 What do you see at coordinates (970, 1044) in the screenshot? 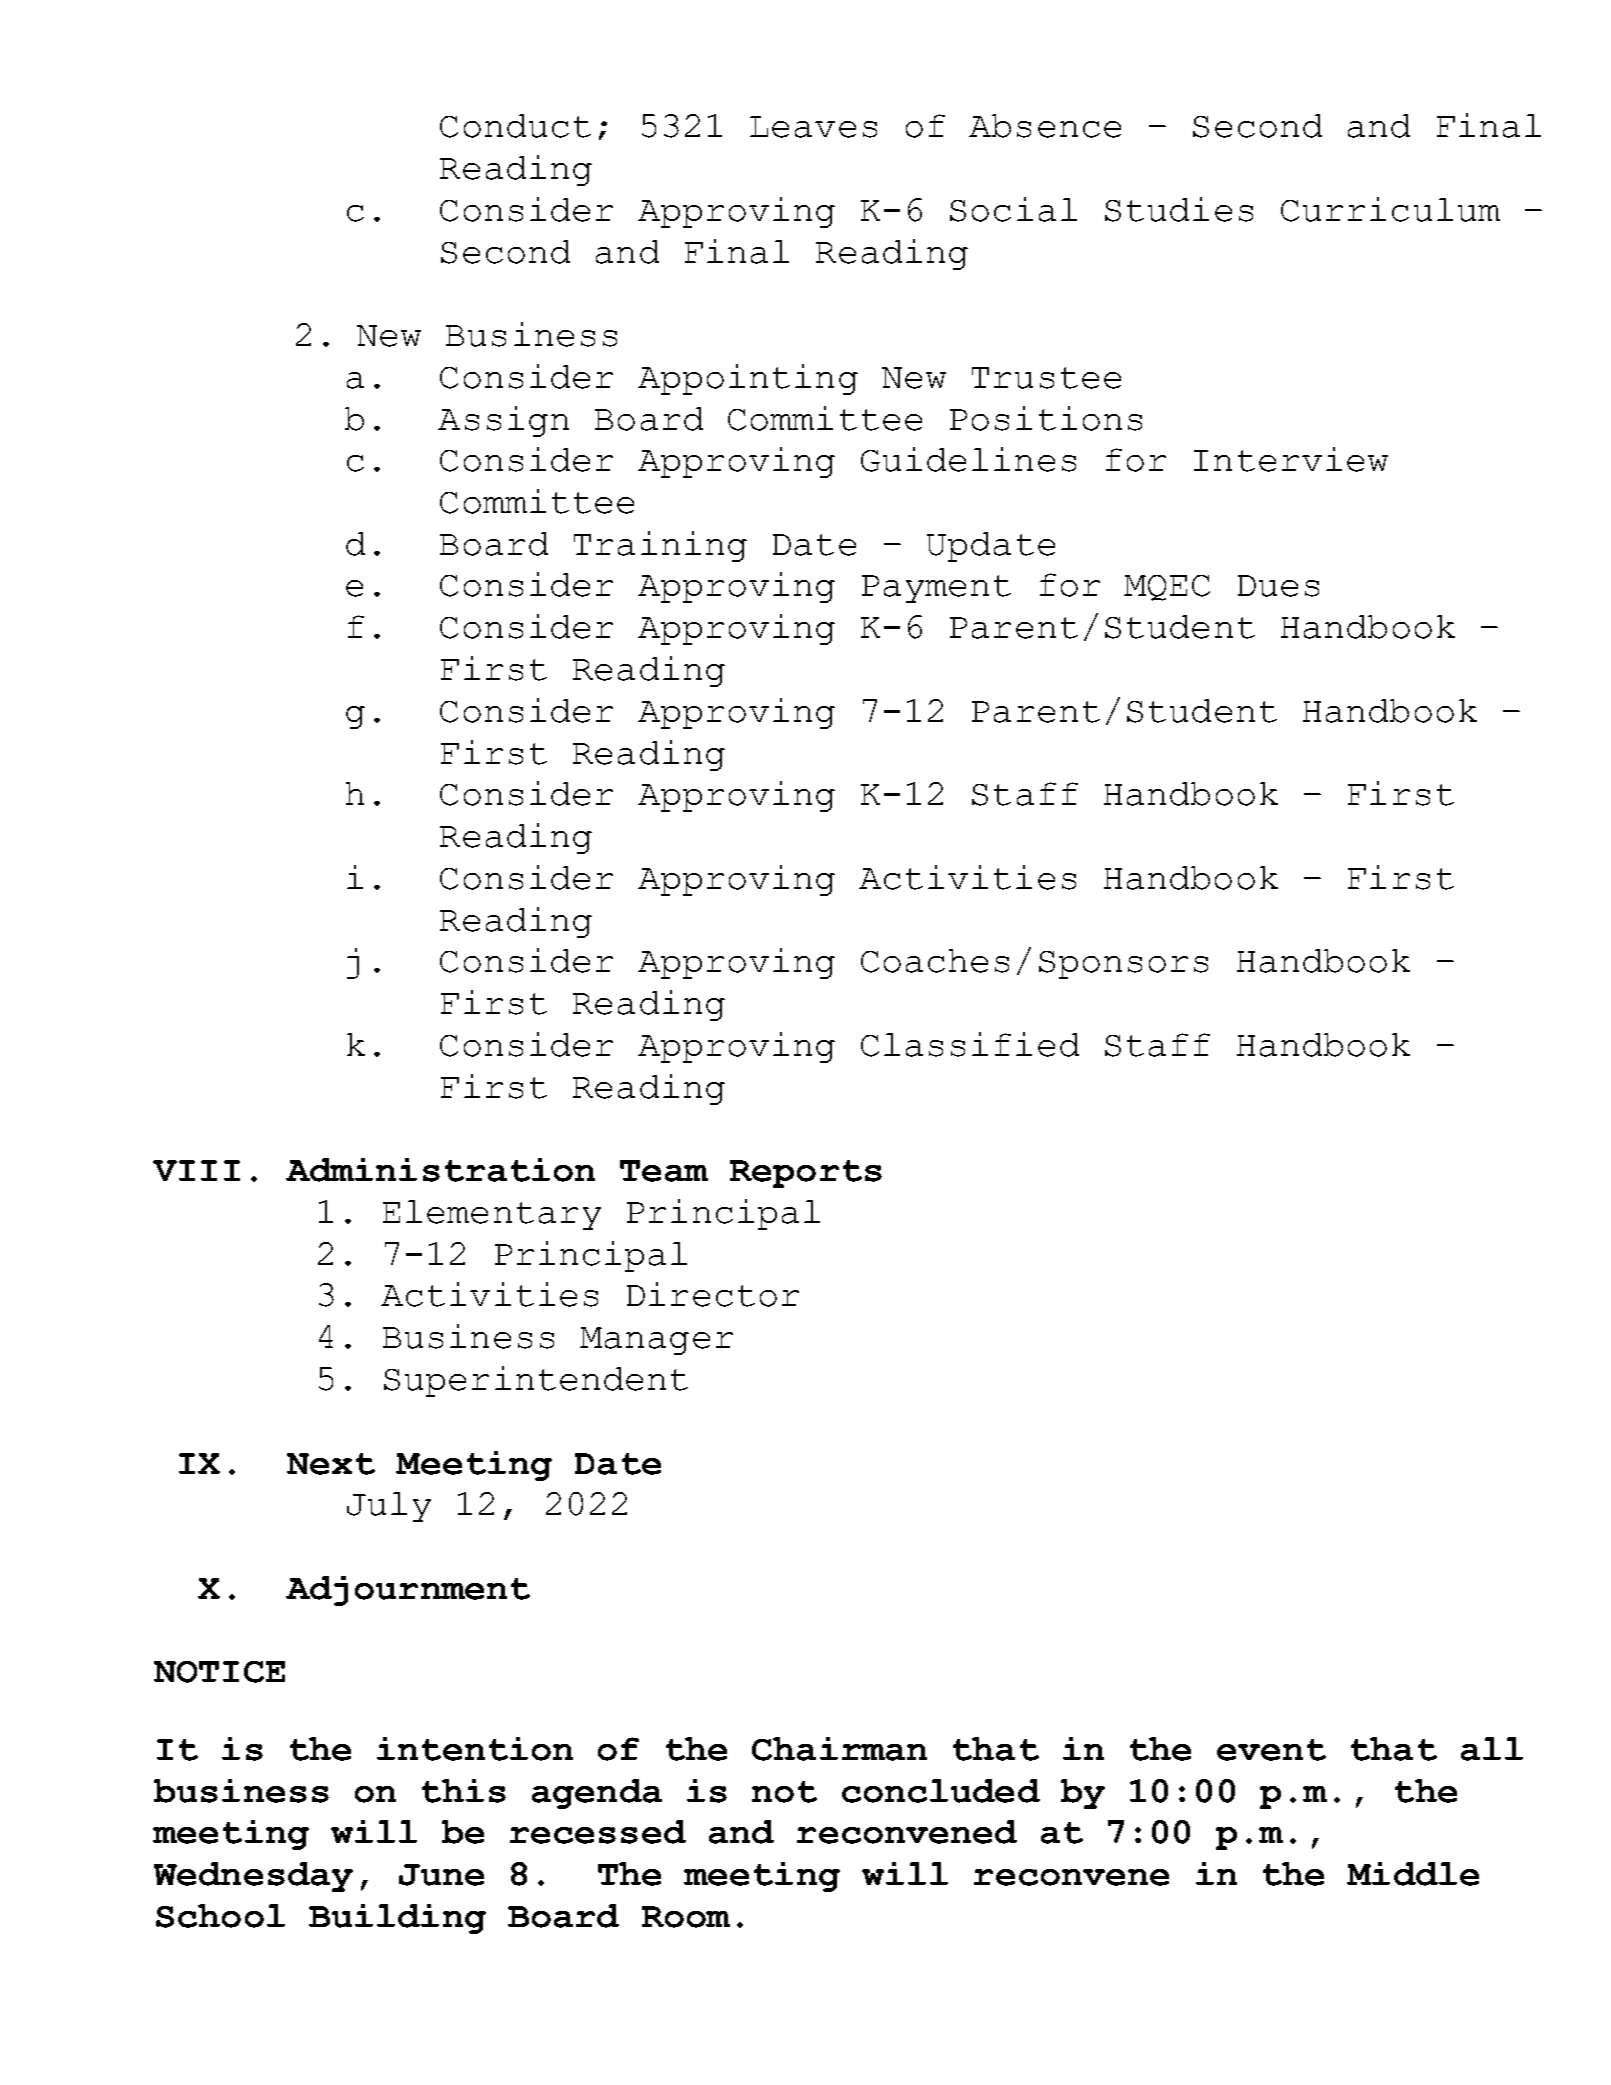
I see `Classified` at bounding box center [970, 1044].
